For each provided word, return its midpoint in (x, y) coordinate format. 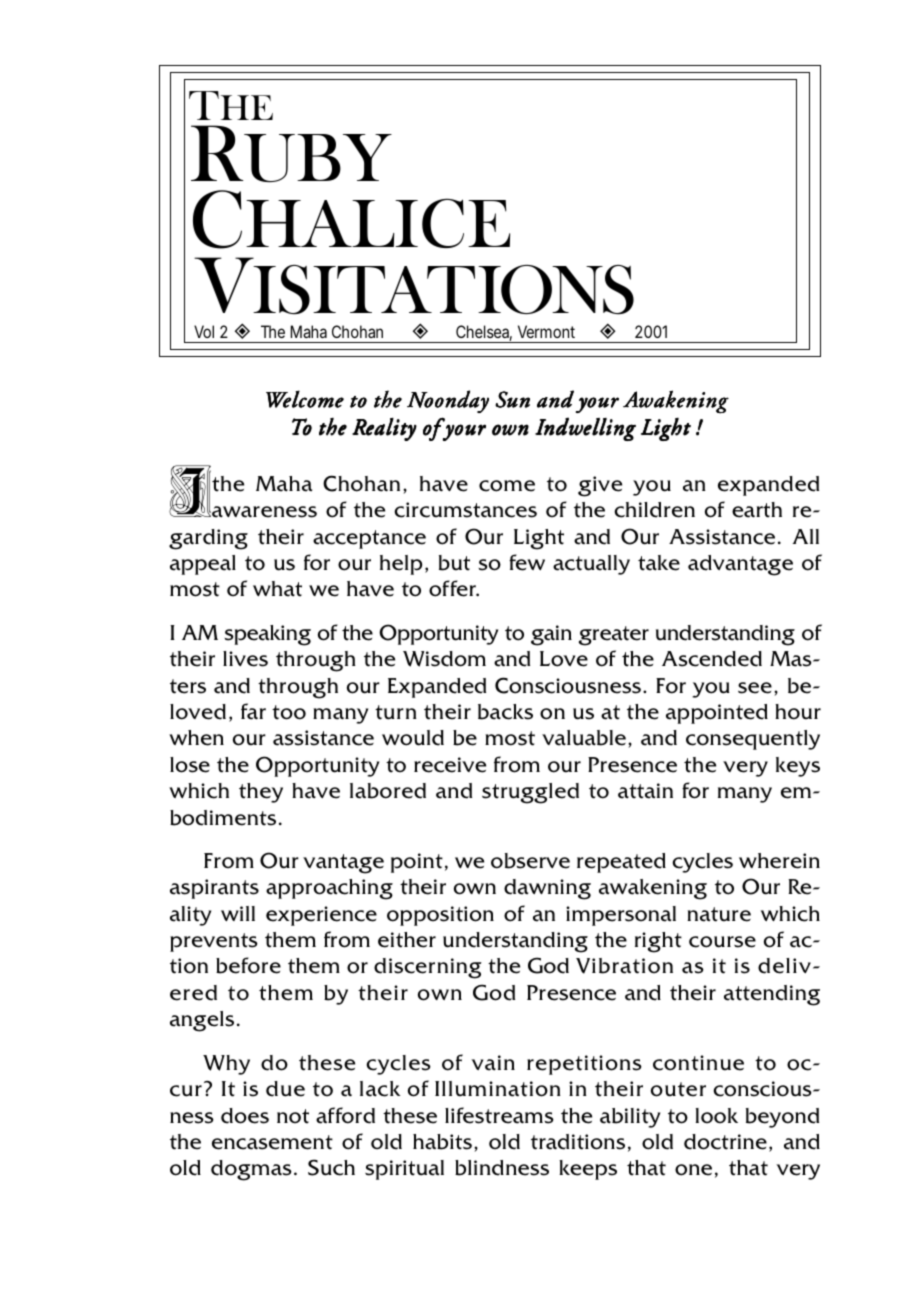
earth (757, 510)
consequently (753, 740)
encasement (272, 1142)
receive (450, 765)
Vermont (546, 331)
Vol (204, 331)
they (261, 793)
